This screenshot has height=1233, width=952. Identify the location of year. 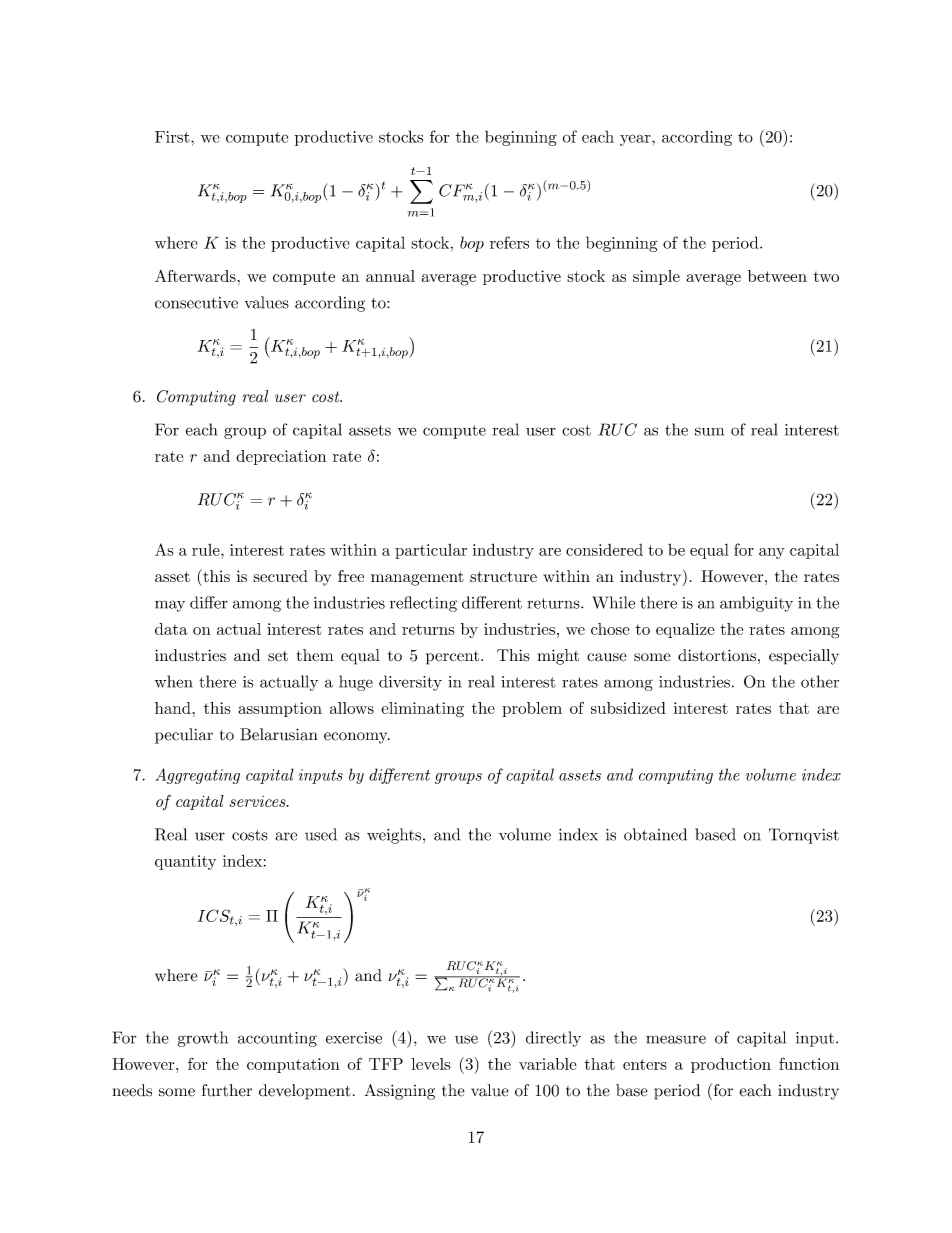
(636, 140).
